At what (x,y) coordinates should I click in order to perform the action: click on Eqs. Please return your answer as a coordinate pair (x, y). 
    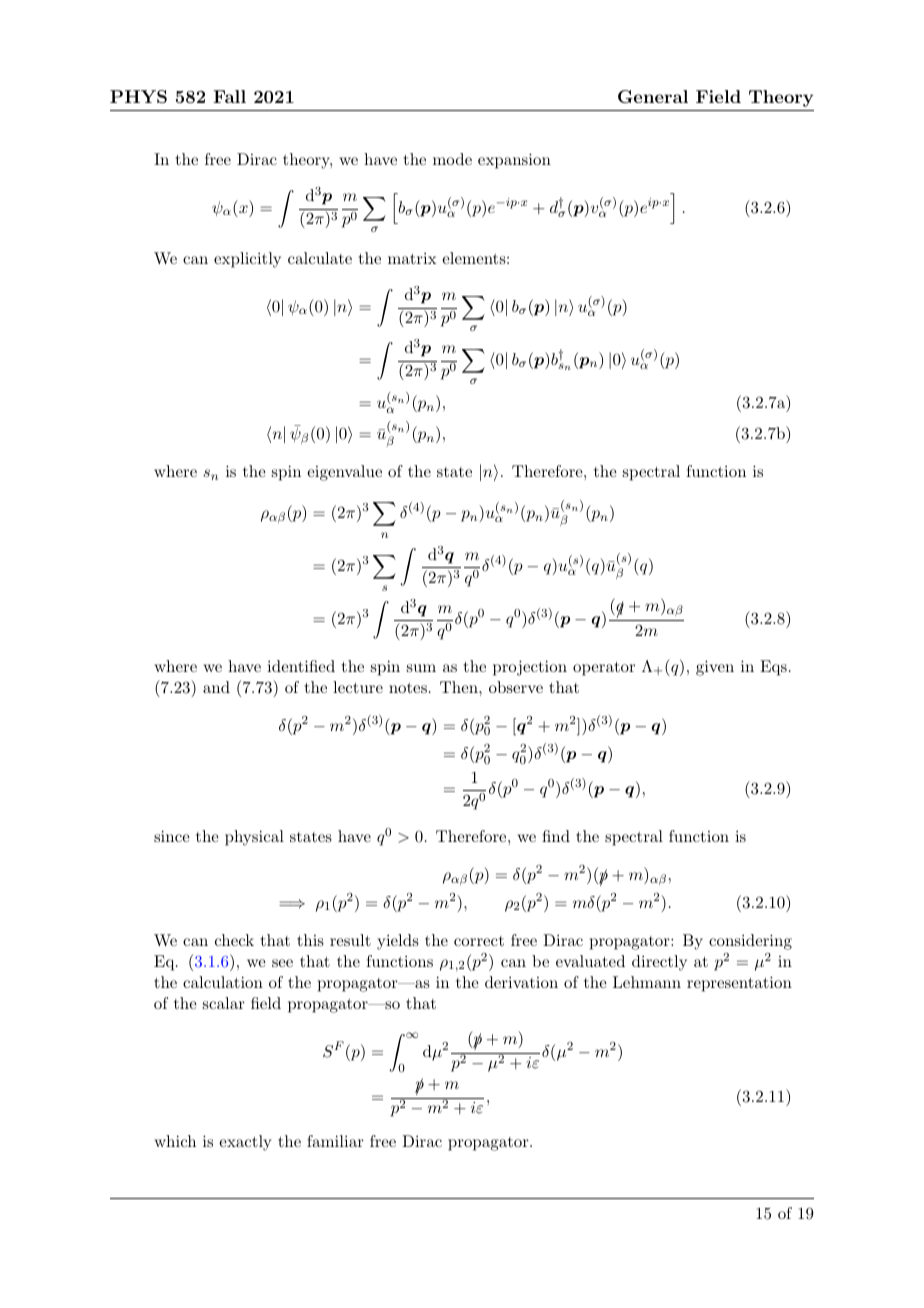
    Looking at the image, I should click on (773, 668).
